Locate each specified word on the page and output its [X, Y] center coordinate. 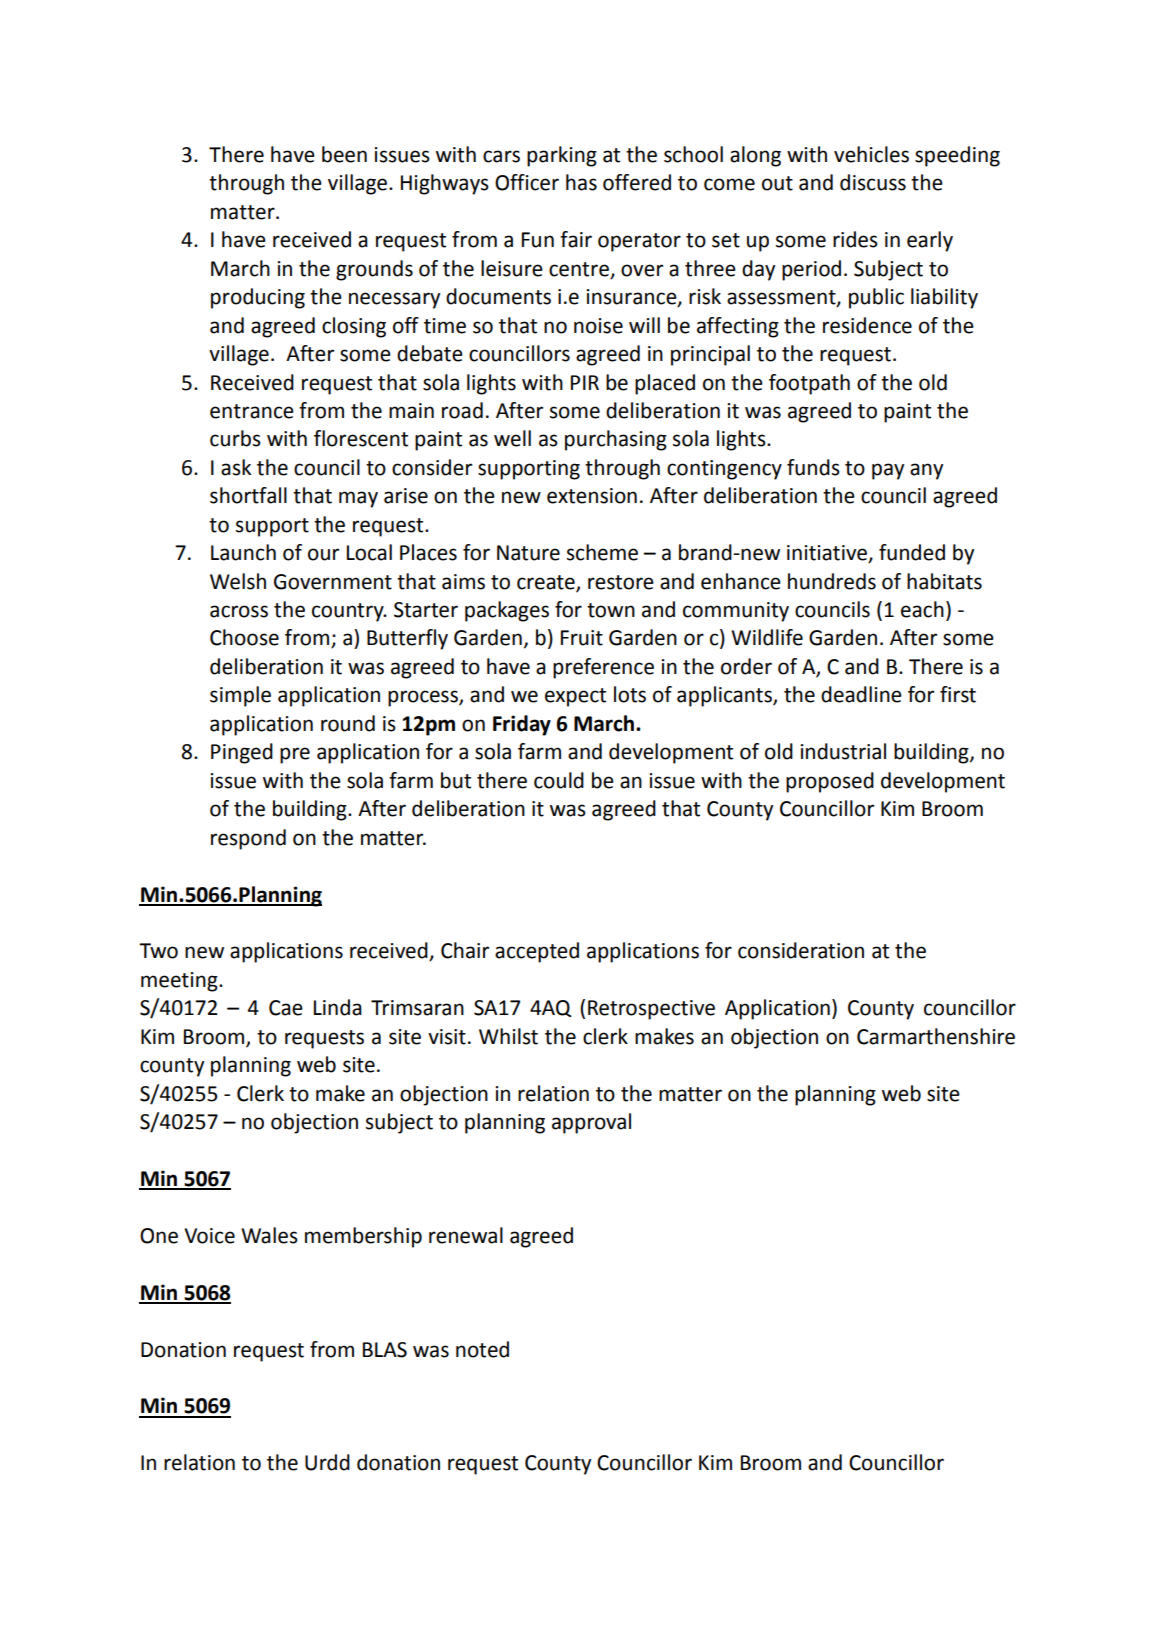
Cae [286, 1008]
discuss [873, 182]
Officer [527, 182]
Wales [269, 1235]
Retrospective [651, 1010]
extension [592, 496]
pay [888, 471]
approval [591, 1123]
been [344, 154]
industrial [843, 751]
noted [482, 1349]
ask [236, 467]
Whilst [508, 1036]
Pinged [242, 753]
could [559, 780]
